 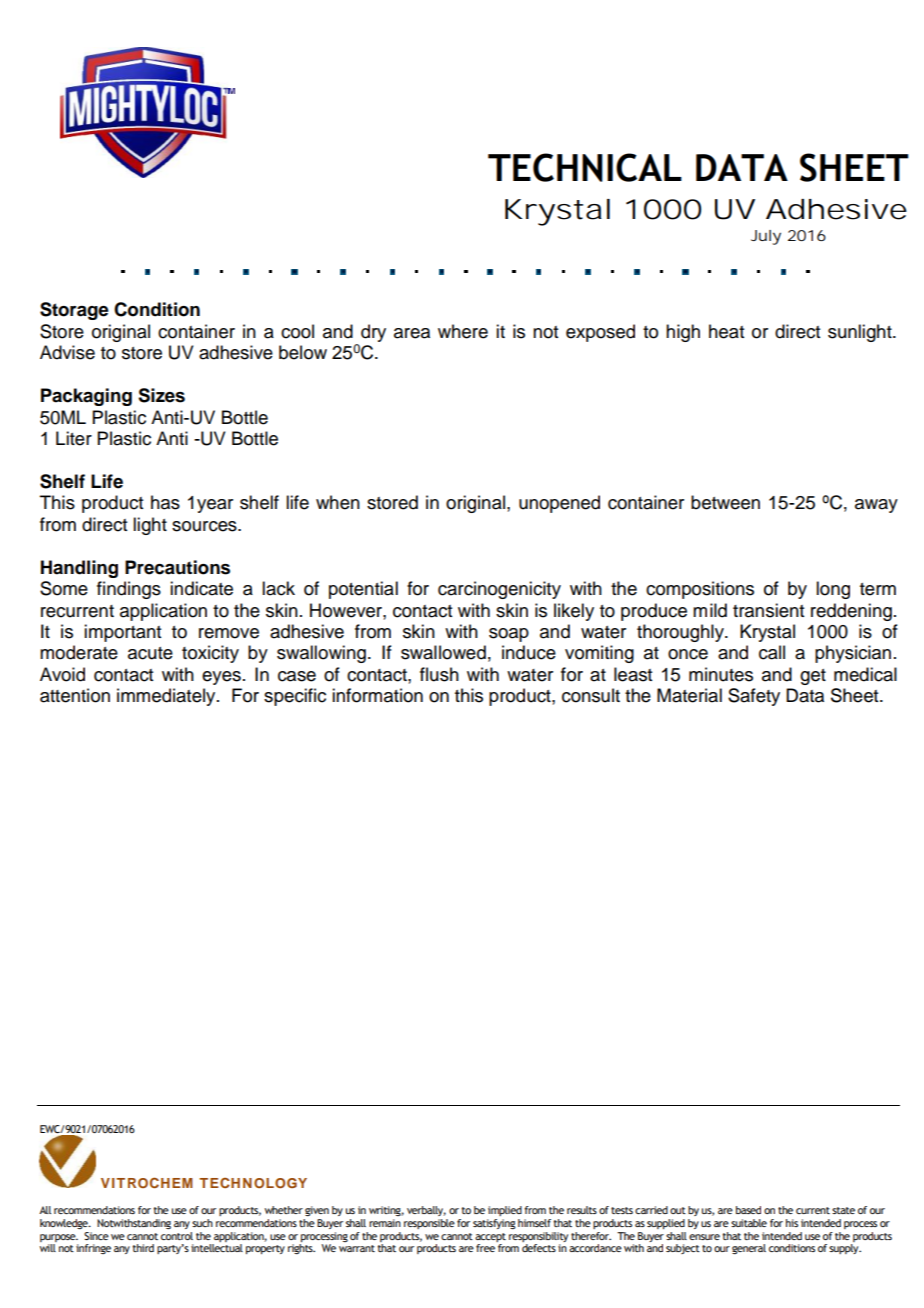 What do you see at coordinates (754, 697) in the screenshot?
I see `Safety` at bounding box center [754, 697].
